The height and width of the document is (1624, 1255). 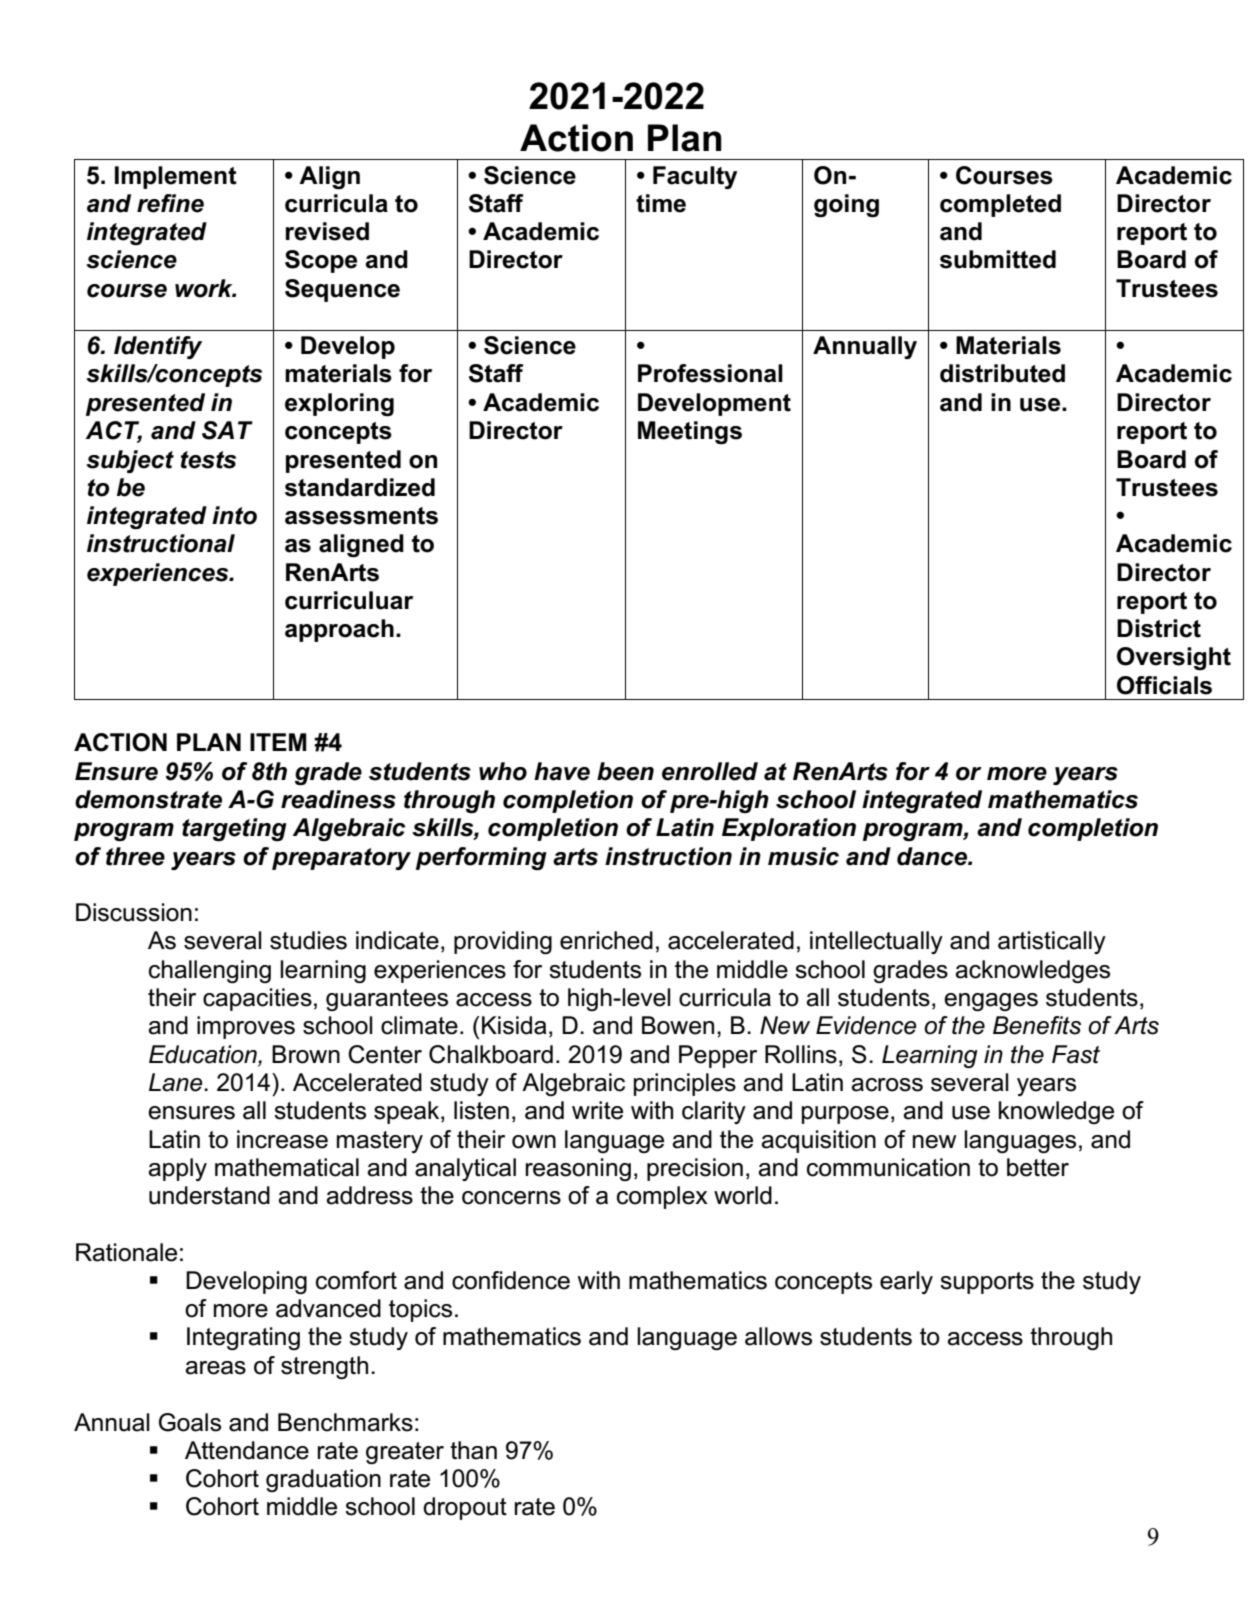 What do you see at coordinates (246, 1027) in the document?
I see `improves` at bounding box center [246, 1027].
